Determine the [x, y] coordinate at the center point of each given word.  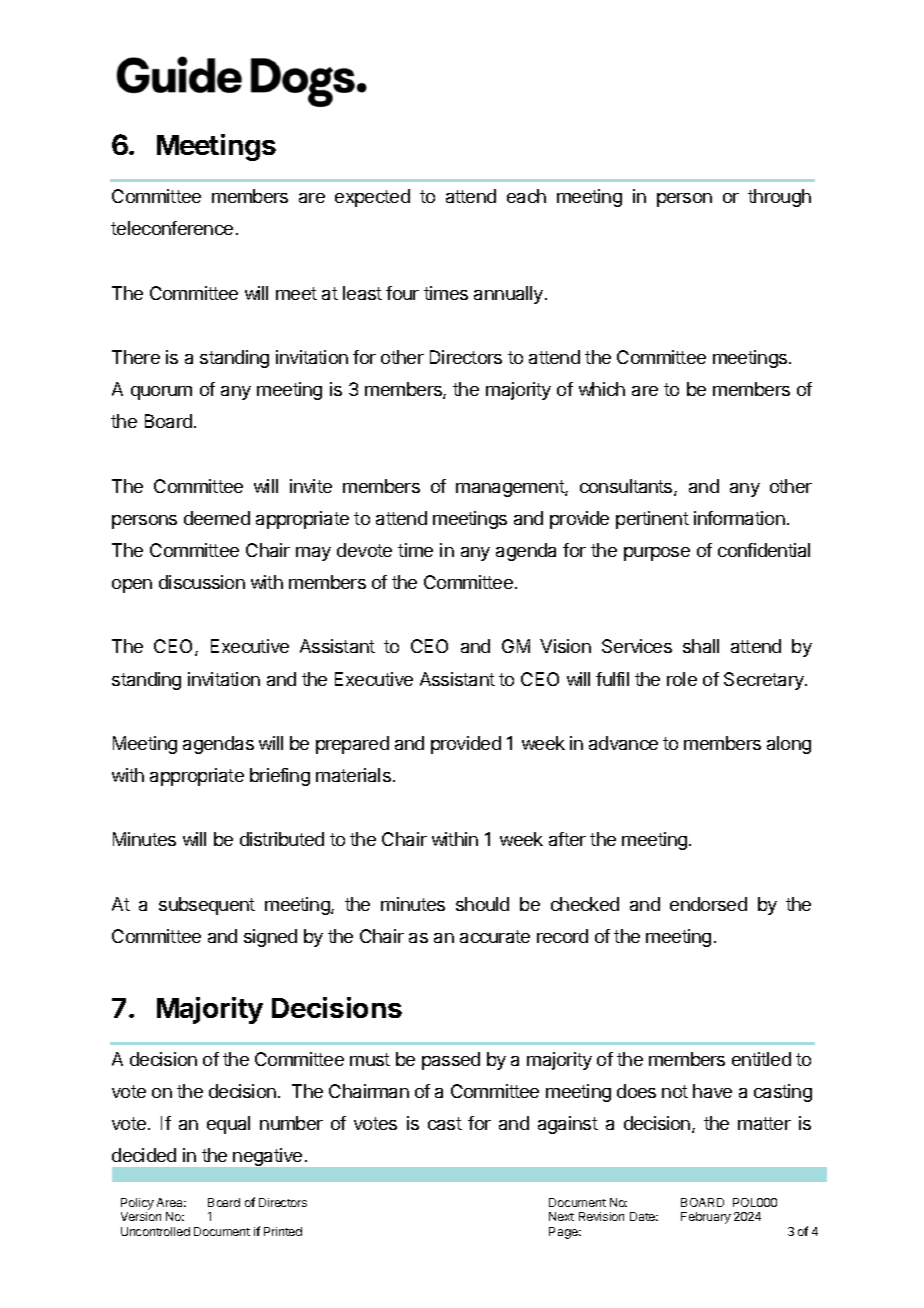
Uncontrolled [155, 1231]
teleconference [172, 228]
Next [561, 1216]
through [779, 198]
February [706, 1218]
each [526, 196]
